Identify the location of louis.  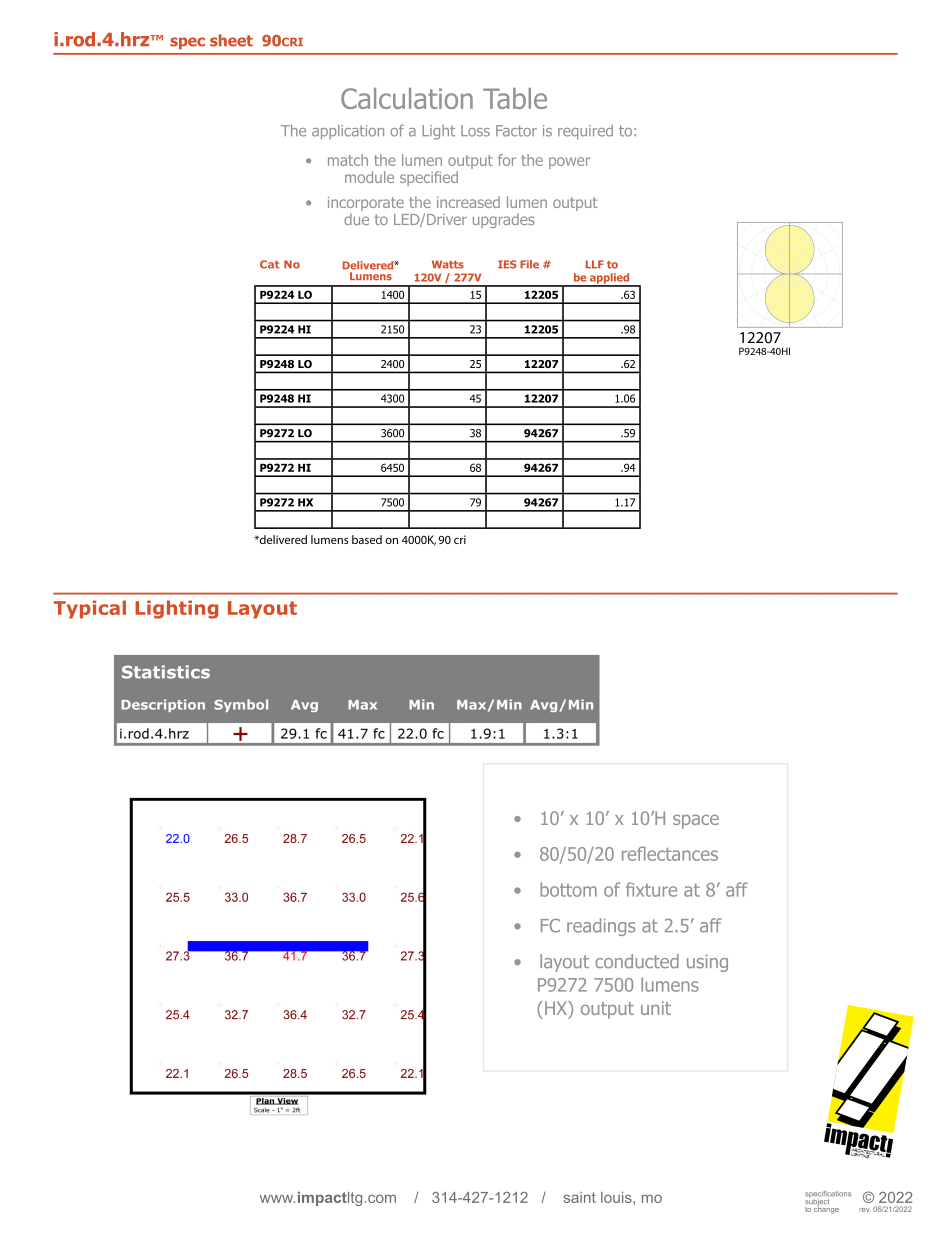
(617, 1197).
